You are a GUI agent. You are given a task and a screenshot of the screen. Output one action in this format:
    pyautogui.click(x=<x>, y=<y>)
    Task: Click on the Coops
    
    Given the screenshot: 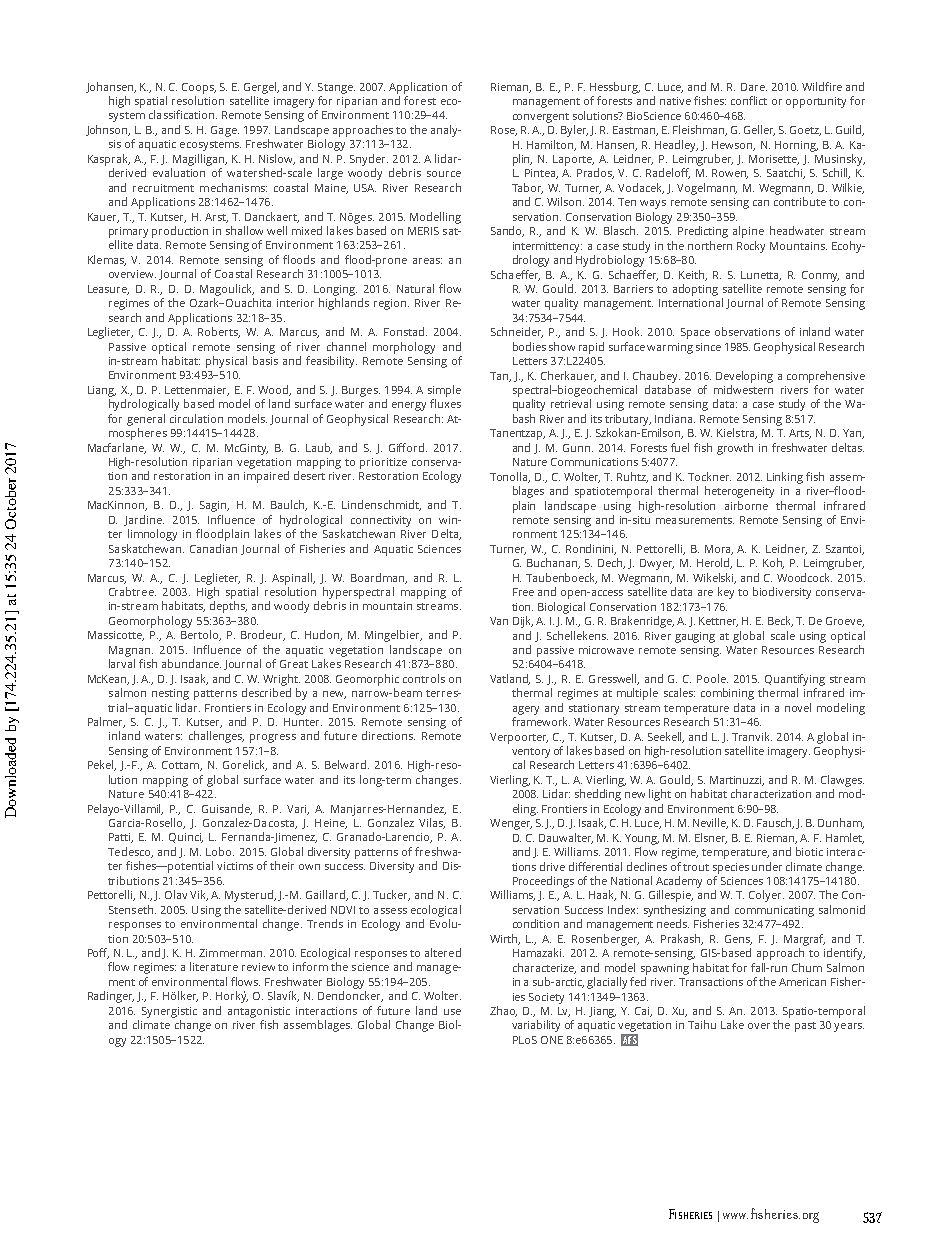 What is the action you would take?
    pyautogui.click(x=199, y=88)
